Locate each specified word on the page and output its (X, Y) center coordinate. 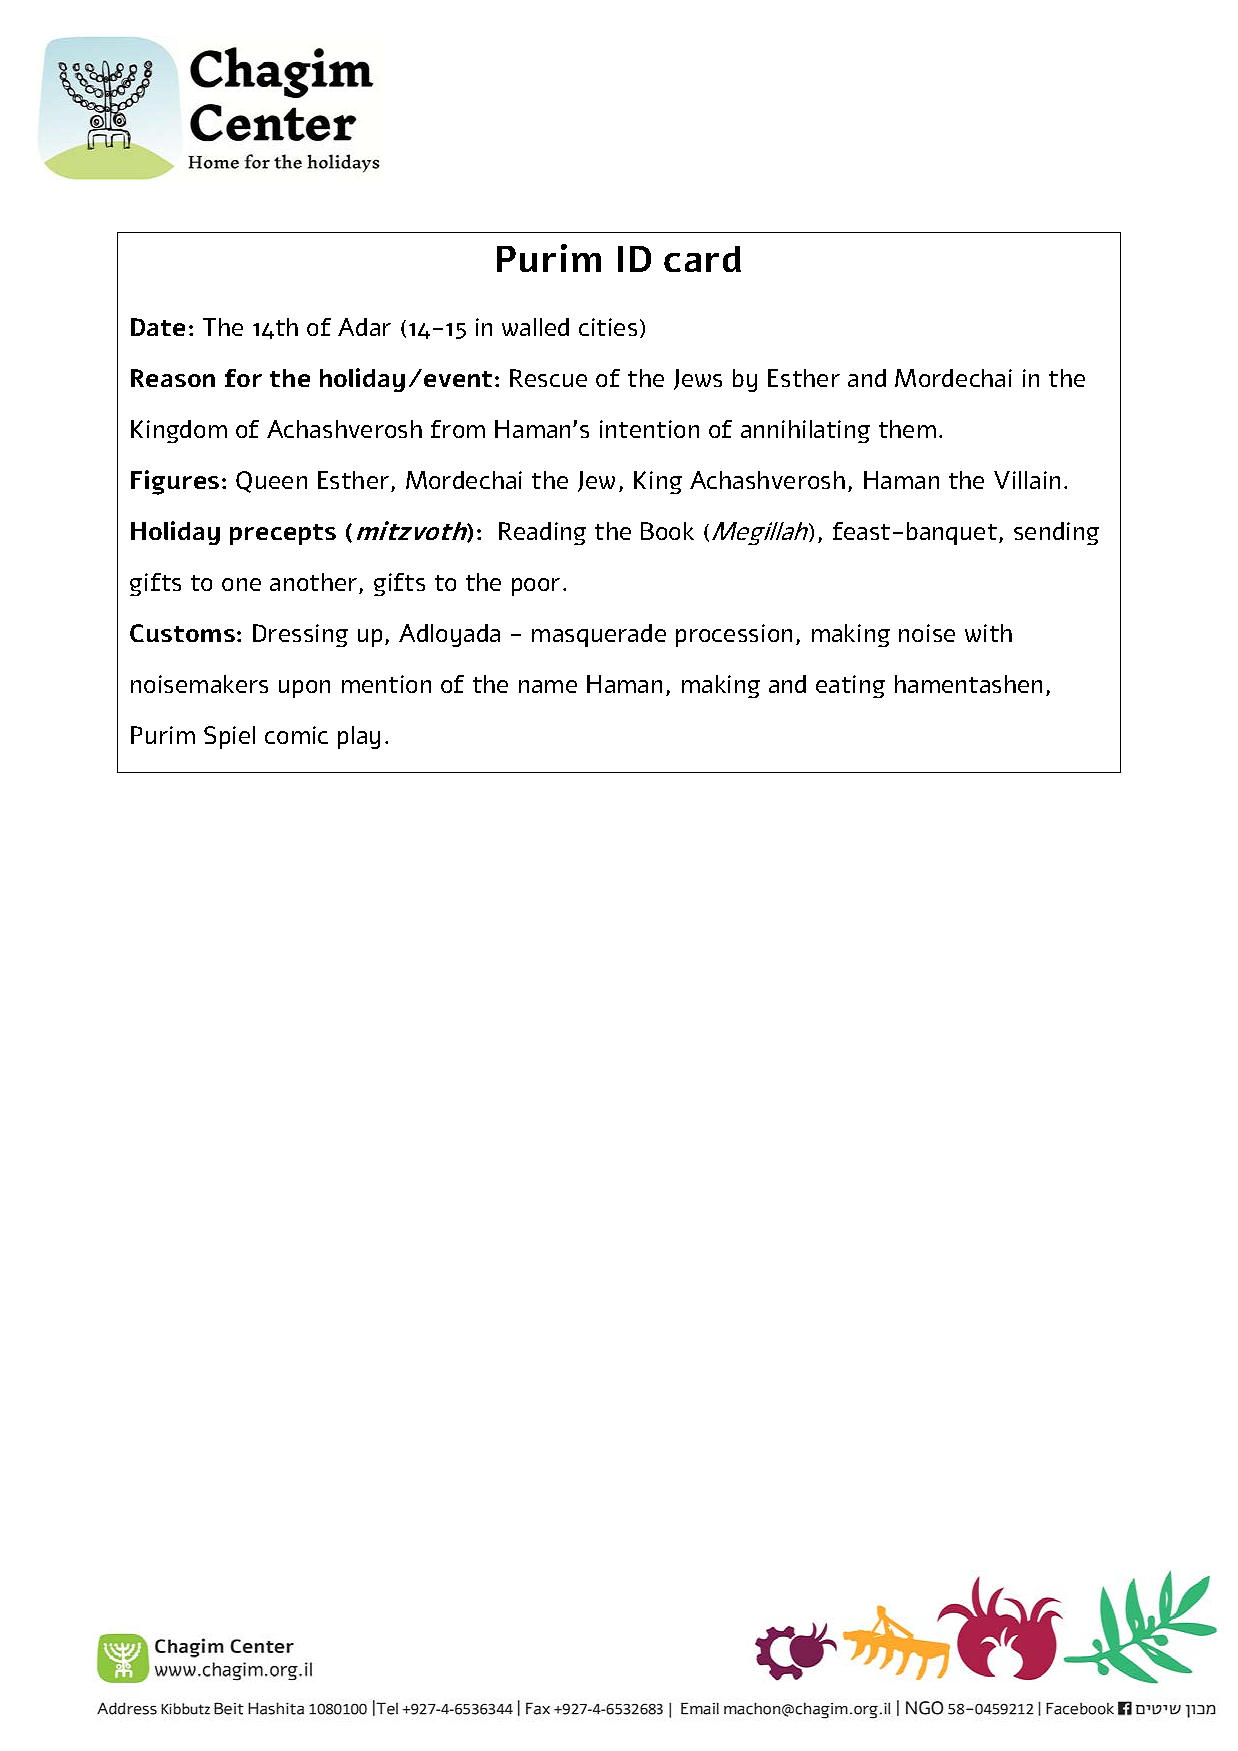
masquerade (599, 635)
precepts (283, 534)
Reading (542, 533)
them (907, 429)
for (243, 378)
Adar (364, 327)
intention (649, 429)
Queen (271, 482)
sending (1056, 533)
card (702, 259)
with (988, 633)
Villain (1027, 480)
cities (608, 327)
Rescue (548, 378)
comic (296, 735)
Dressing (300, 635)
